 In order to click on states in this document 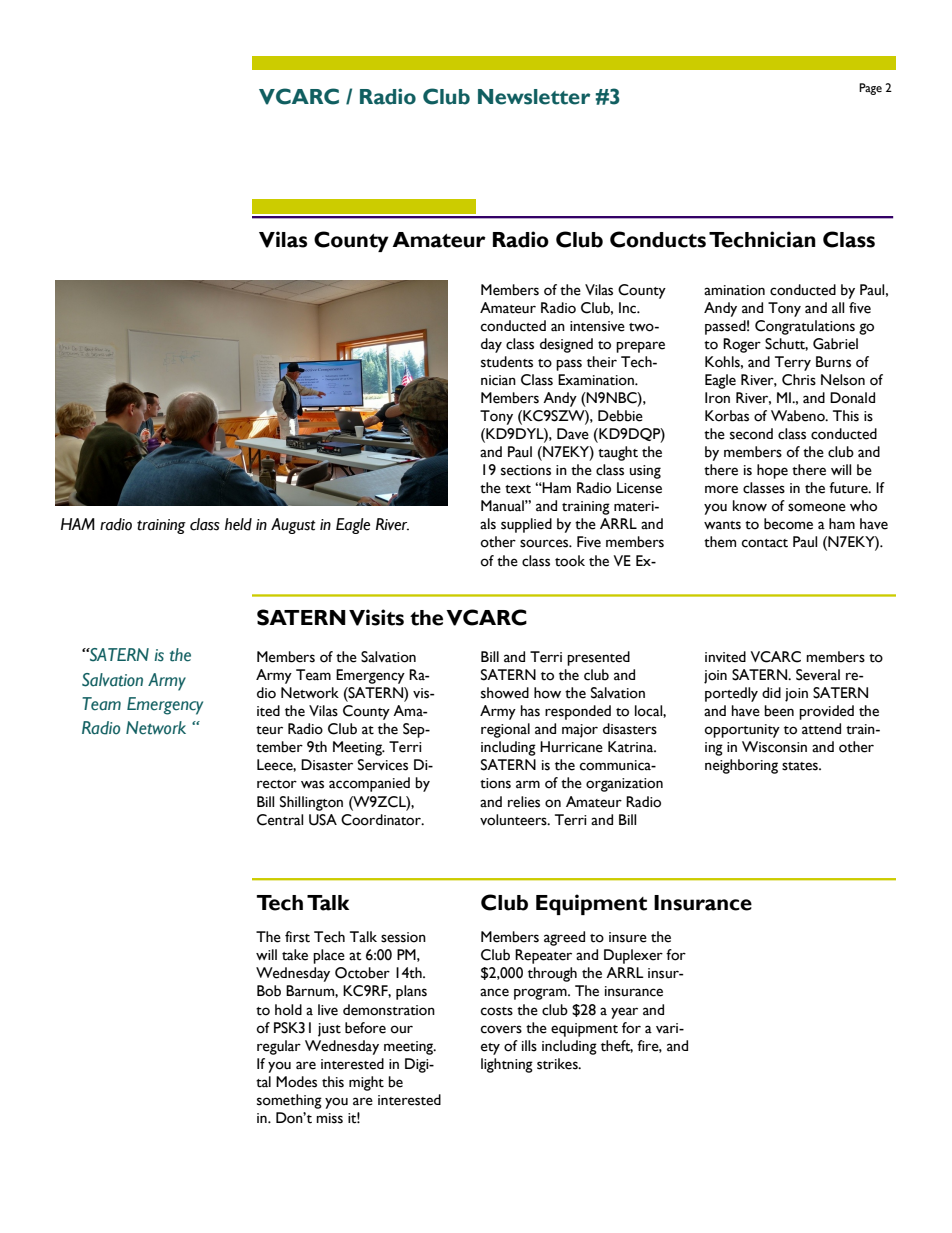, I will do `click(801, 766)`.
